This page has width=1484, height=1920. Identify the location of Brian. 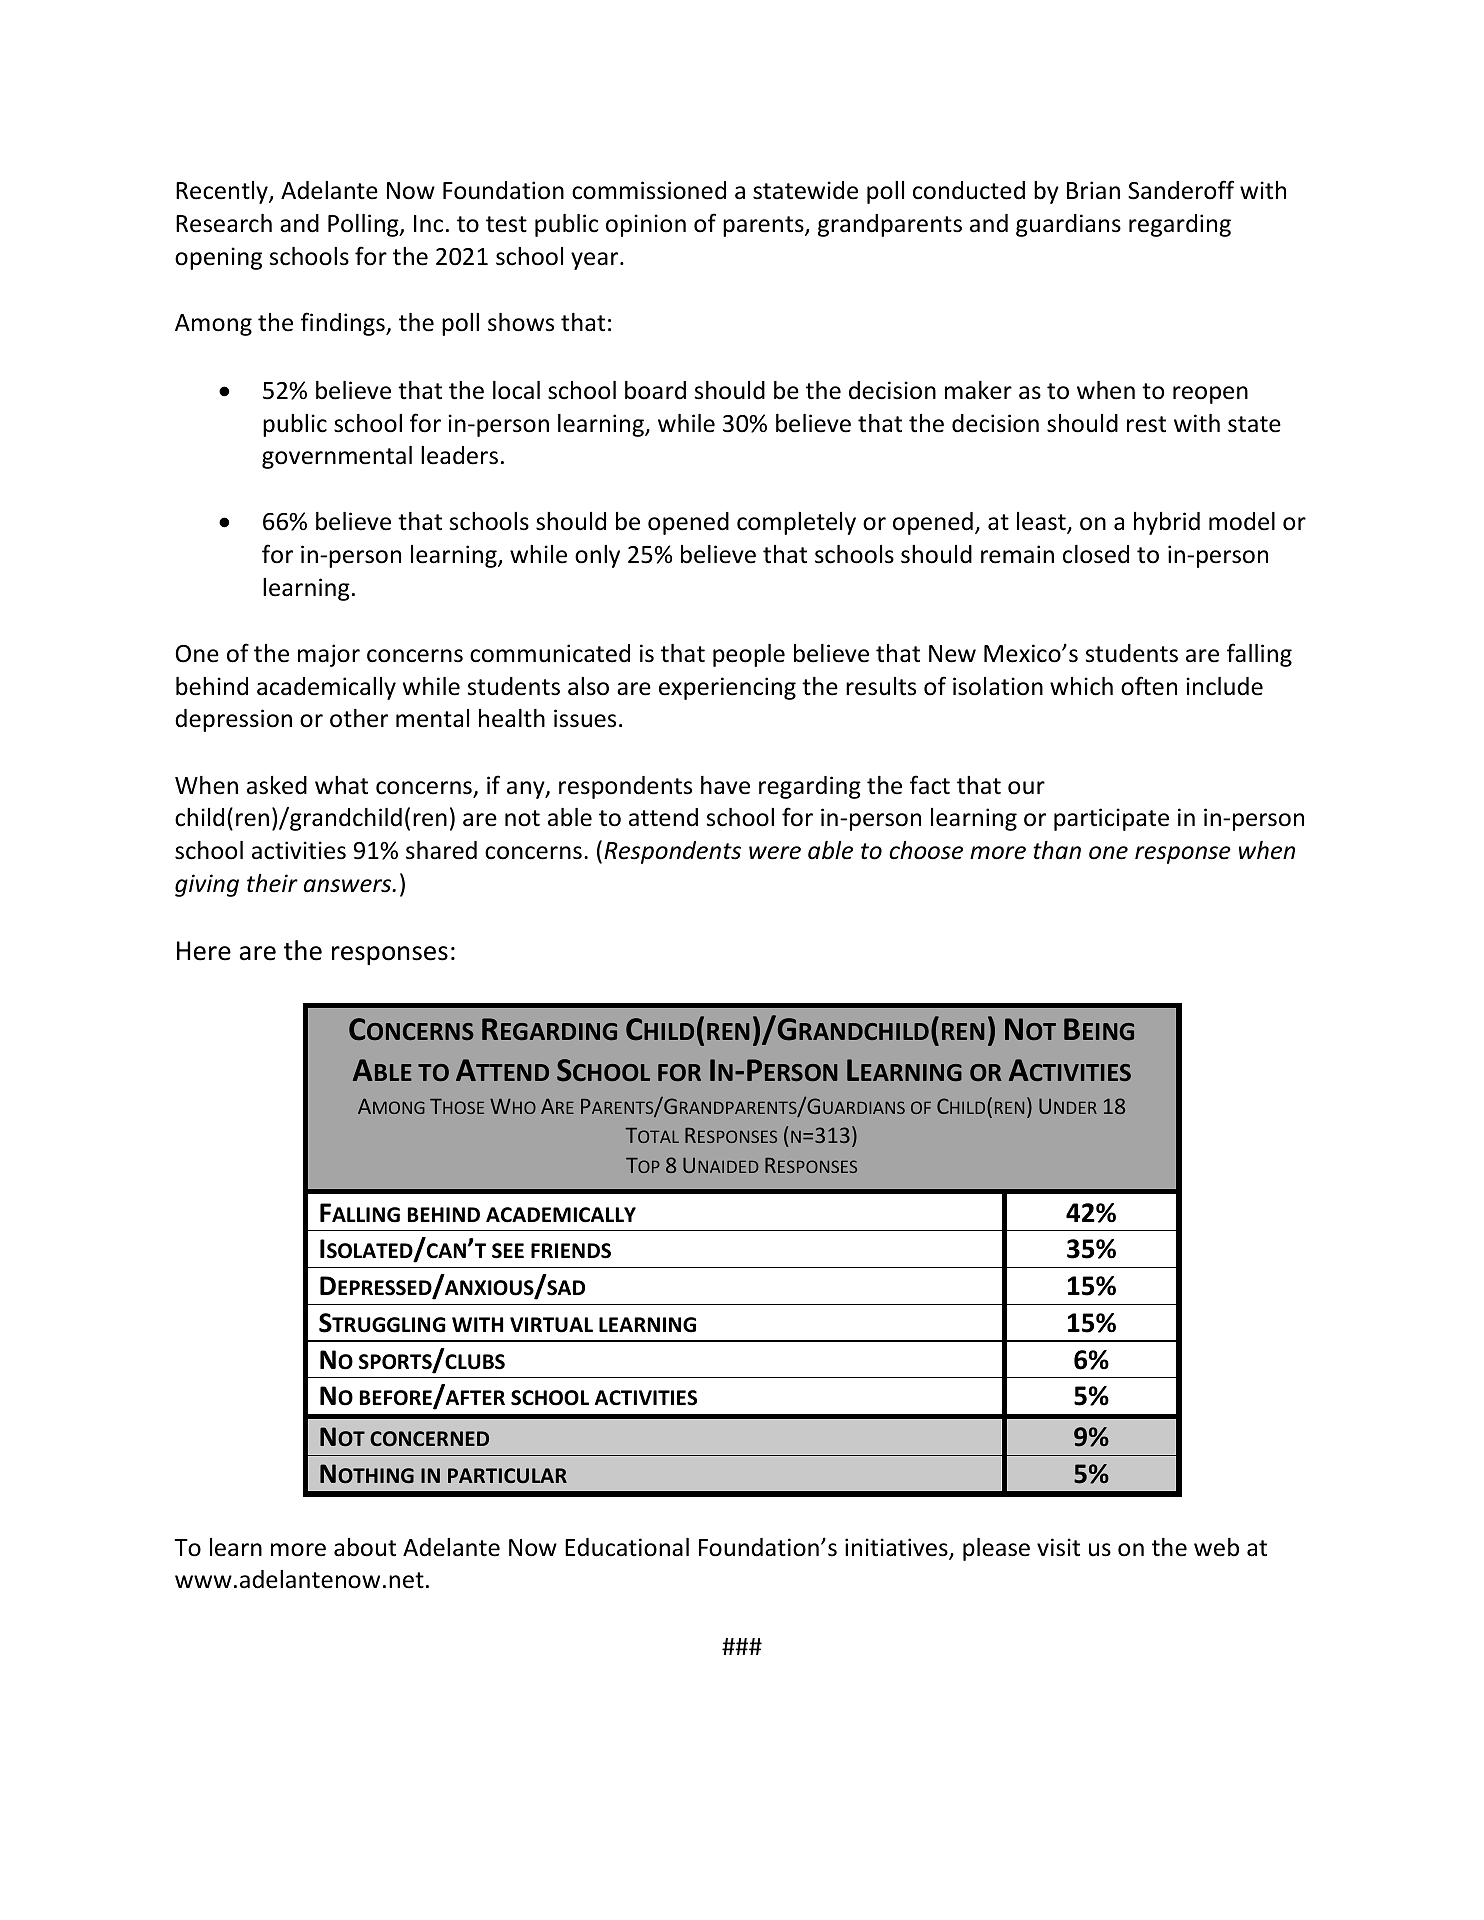
(1093, 190).
